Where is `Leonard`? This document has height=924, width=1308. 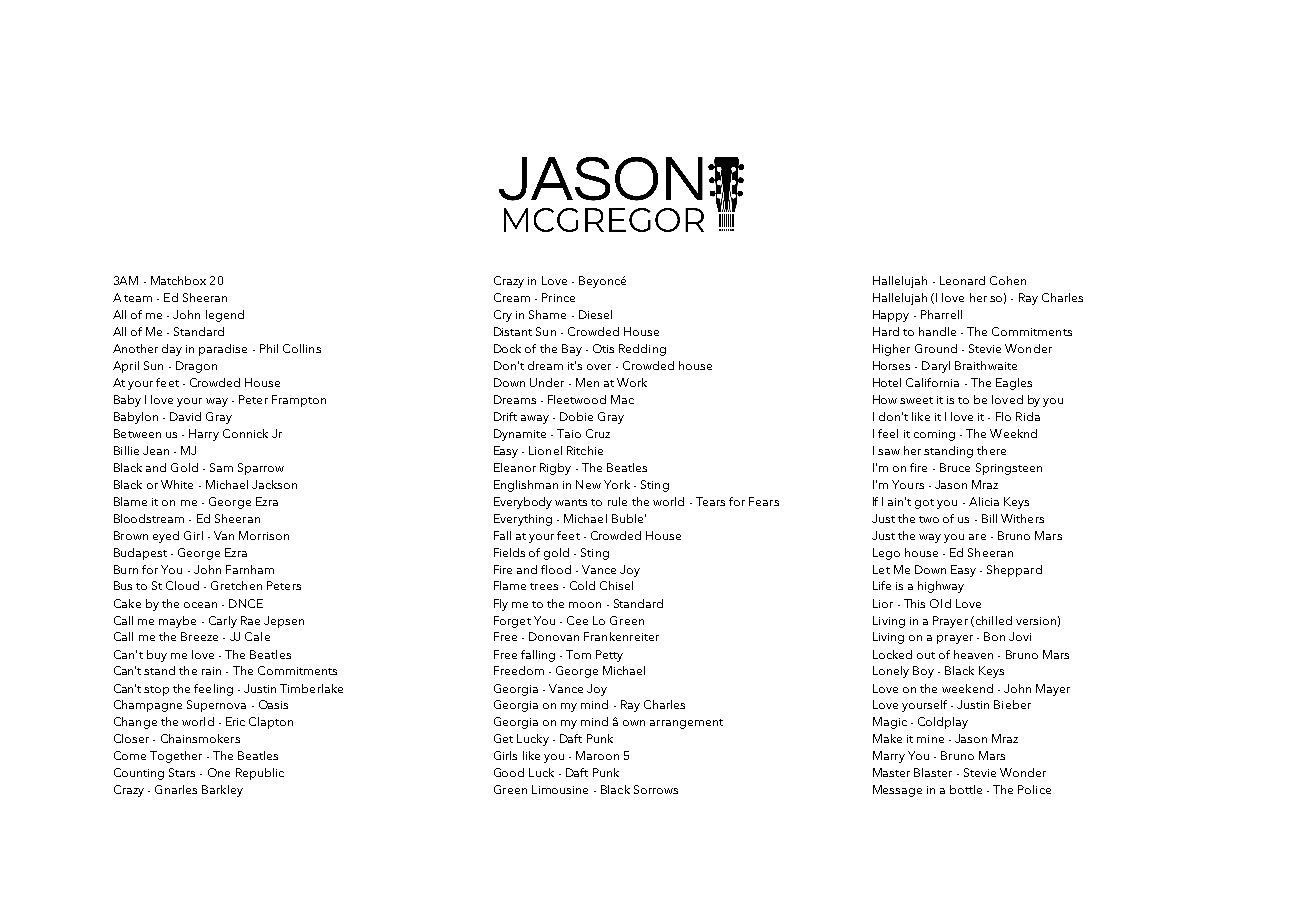
Leonard is located at coordinates (962, 280).
